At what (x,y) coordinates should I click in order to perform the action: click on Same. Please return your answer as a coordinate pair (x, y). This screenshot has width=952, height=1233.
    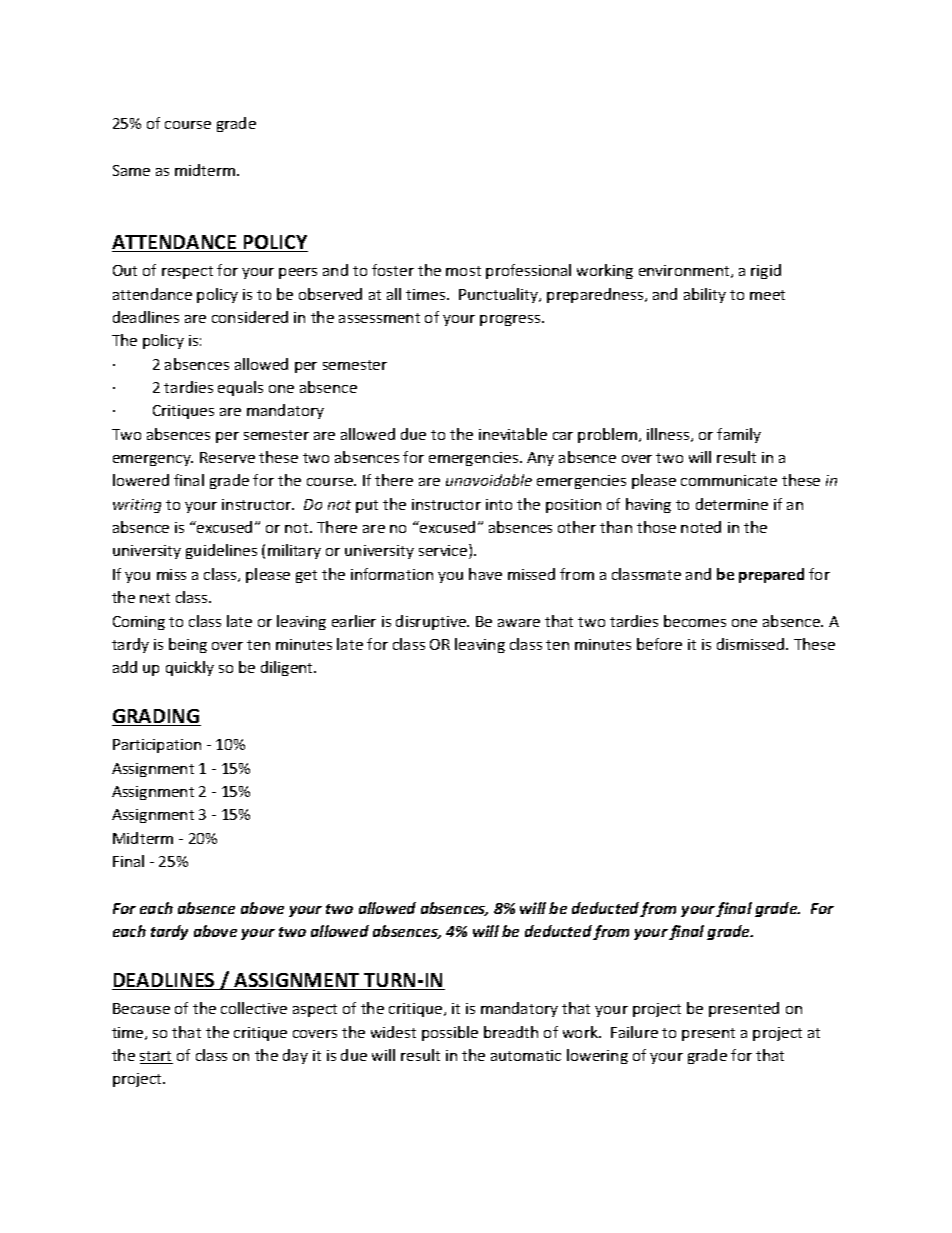
    Looking at the image, I should click on (131, 170).
